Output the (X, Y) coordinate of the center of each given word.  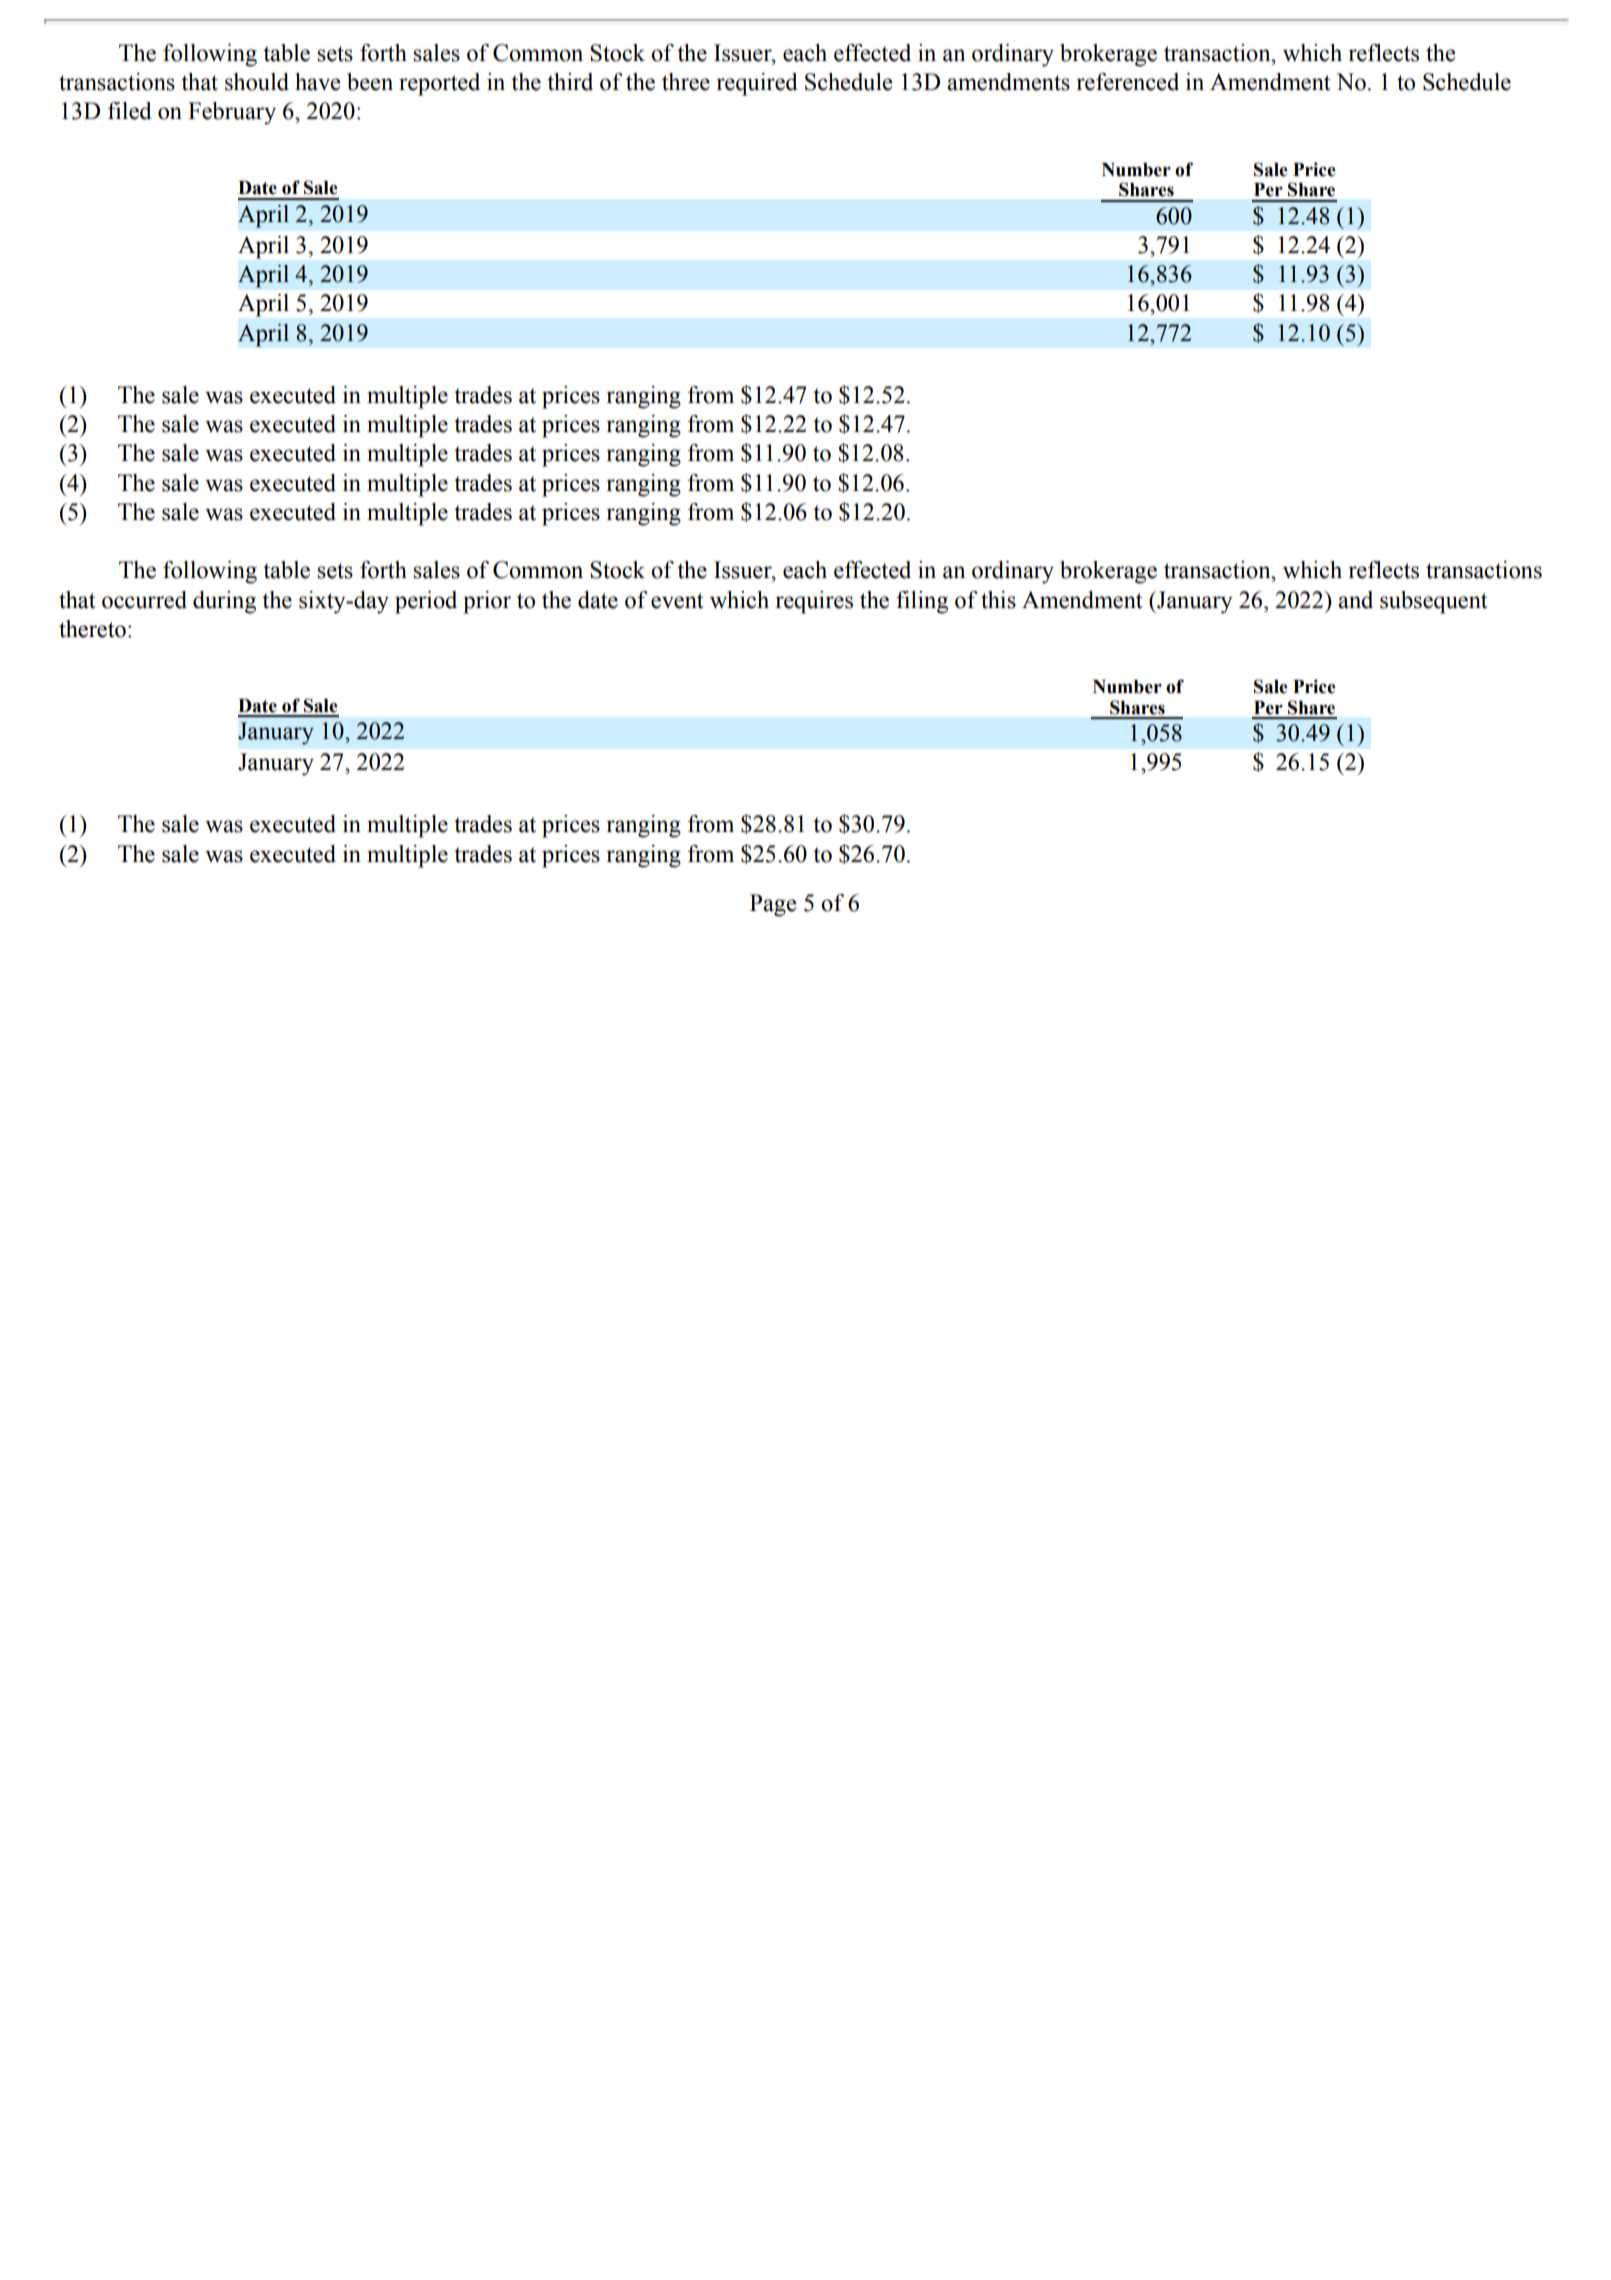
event (677, 601)
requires (814, 602)
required (757, 84)
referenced (1127, 82)
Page (773, 905)
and (1355, 600)
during (224, 602)
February (232, 113)
